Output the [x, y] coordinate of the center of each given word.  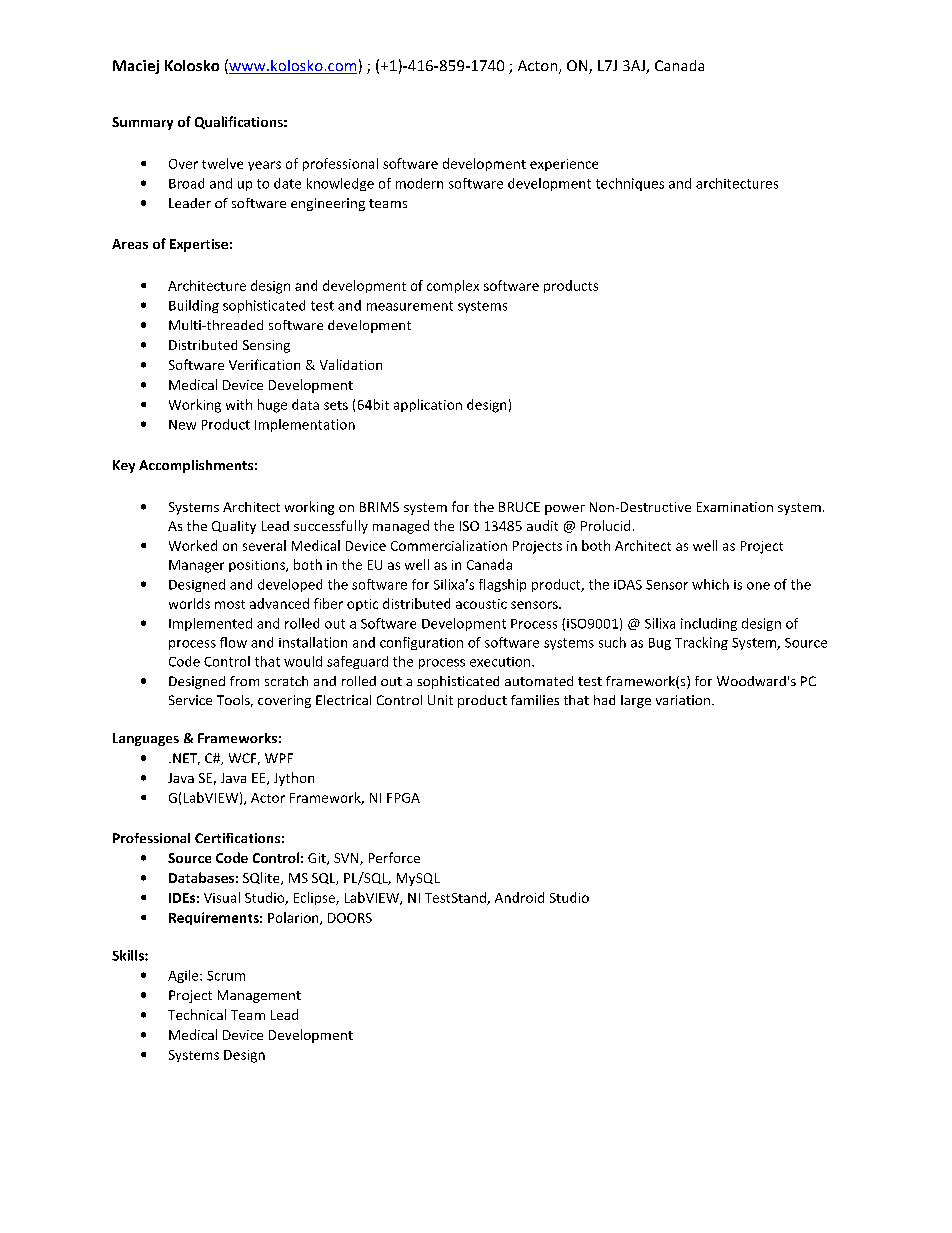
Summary [142, 123]
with [239, 404]
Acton [539, 67]
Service [190, 700]
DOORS [350, 918]
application [428, 405]
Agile [184, 976]
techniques [630, 184]
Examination [735, 507]
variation [683, 700]
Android [519, 897]
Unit [440, 700]
